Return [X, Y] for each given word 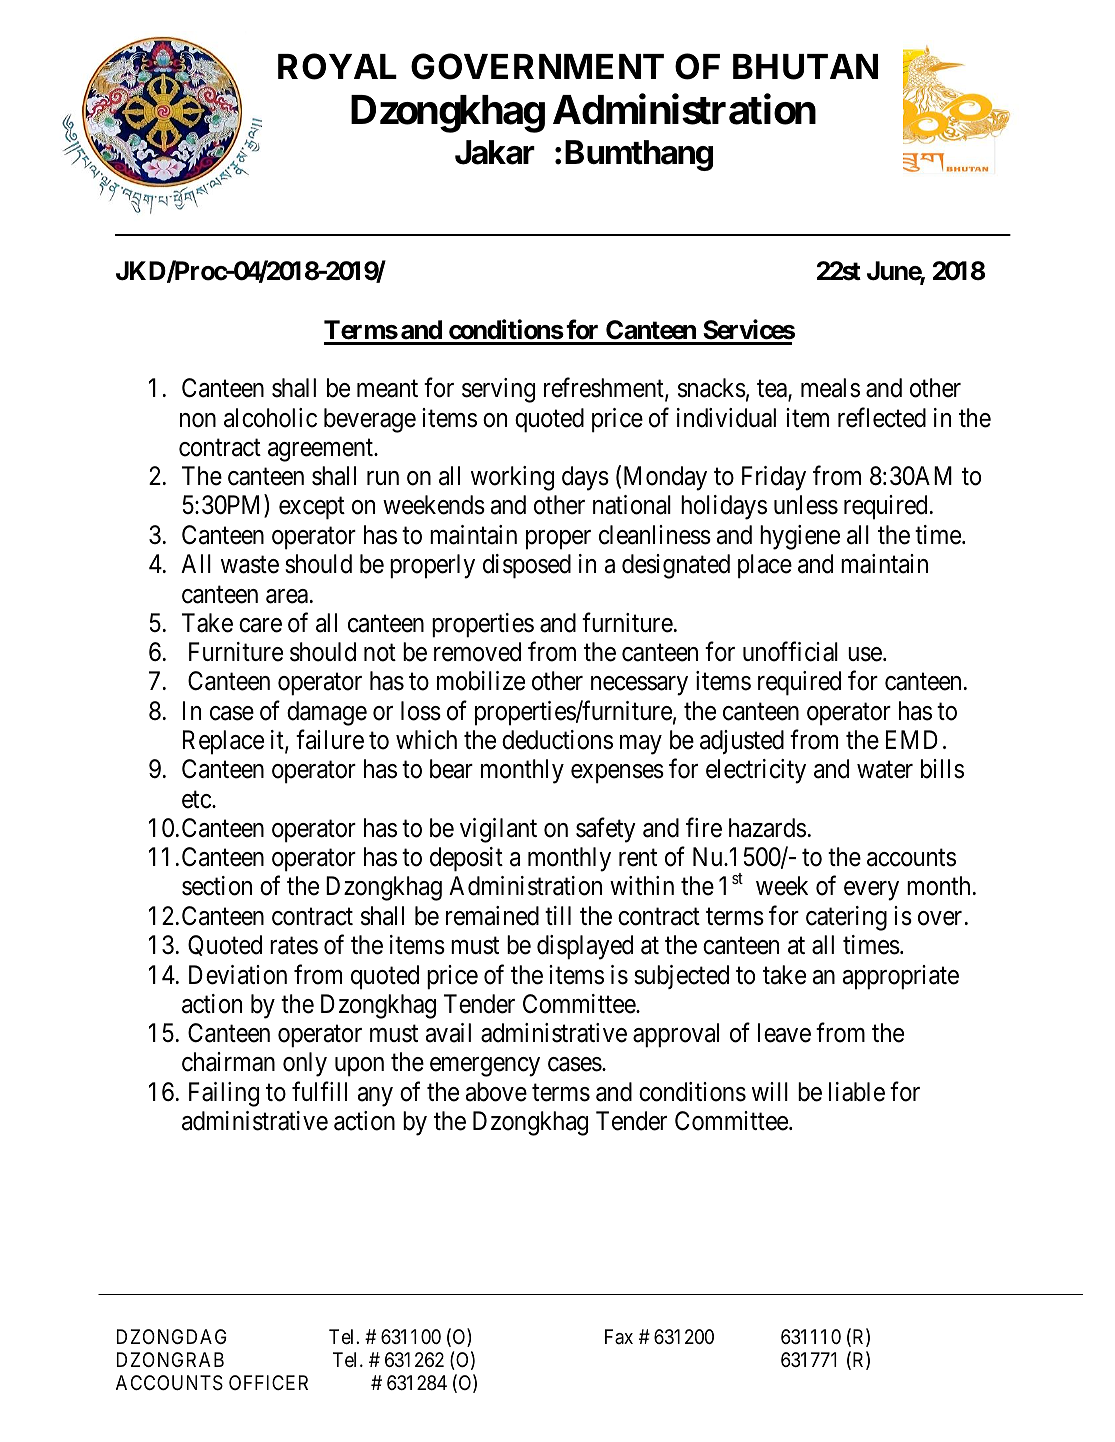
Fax [619, 1336]
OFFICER [268, 1382]
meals [830, 388]
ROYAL [337, 67]
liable [857, 1092]
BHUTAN [805, 67]
